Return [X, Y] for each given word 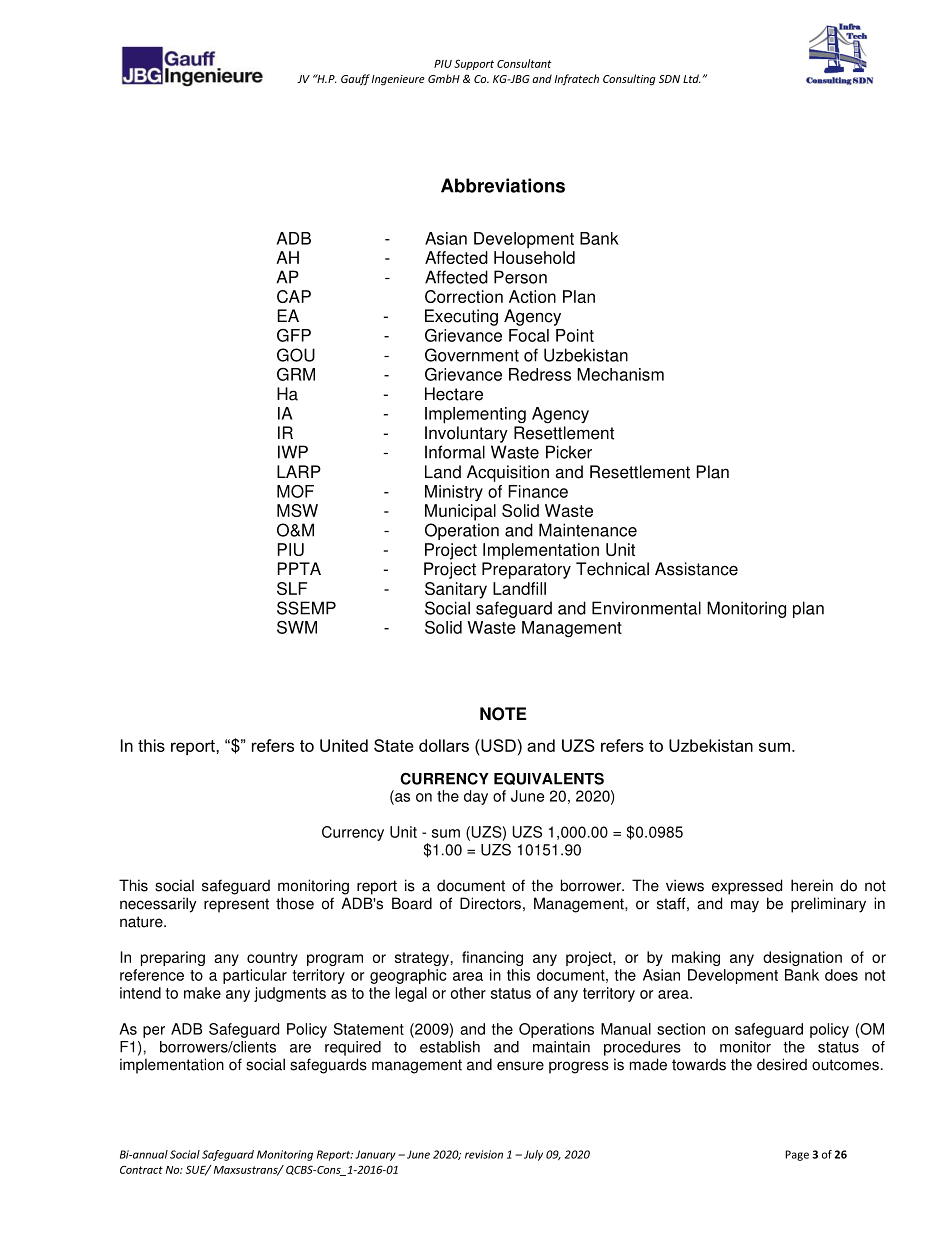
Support [474, 64]
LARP [299, 471]
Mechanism [620, 374]
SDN [669, 79]
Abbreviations [503, 185]
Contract [141, 1169]
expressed [747, 887]
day [476, 797]
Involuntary [466, 434]
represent [236, 905]
